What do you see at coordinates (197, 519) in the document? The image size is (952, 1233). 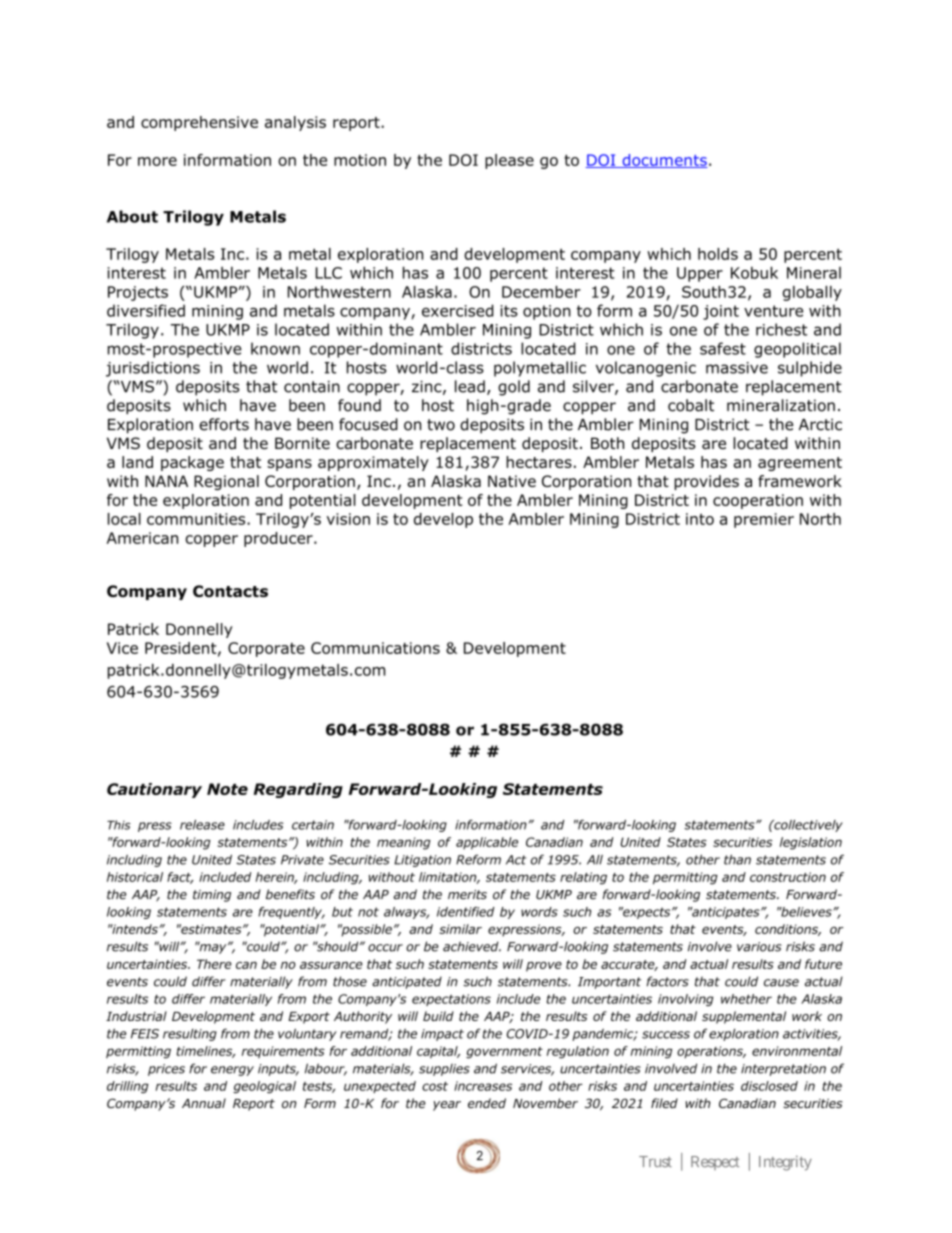 I see `communities` at bounding box center [197, 519].
